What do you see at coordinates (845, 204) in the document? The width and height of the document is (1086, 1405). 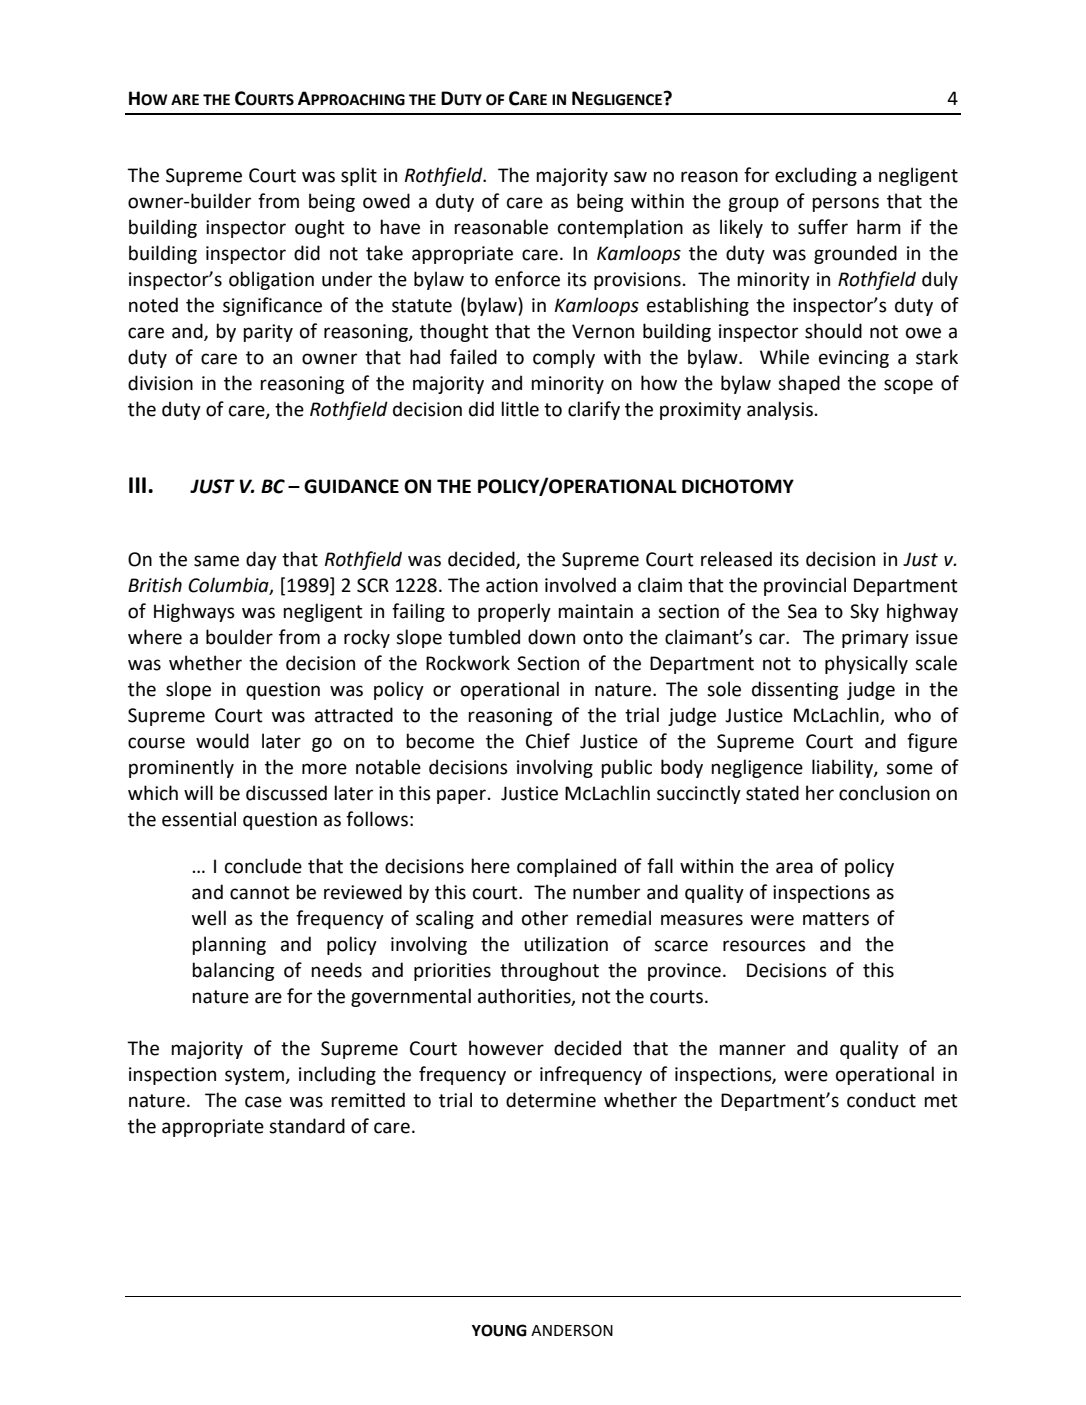 I see `persons` at bounding box center [845, 204].
